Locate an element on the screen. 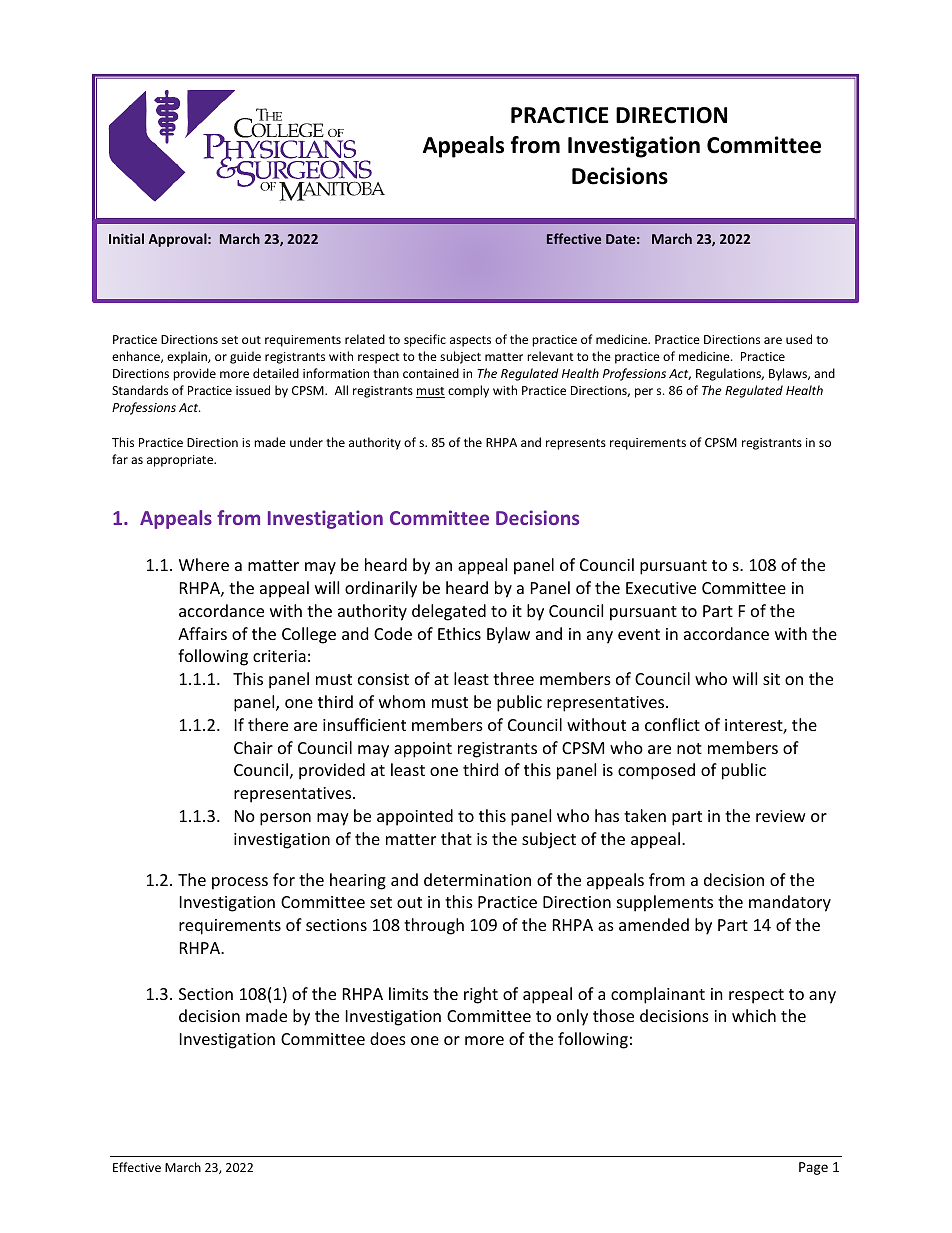 This screenshot has height=1233, width=952. used is located at coordinates (799, 339).
